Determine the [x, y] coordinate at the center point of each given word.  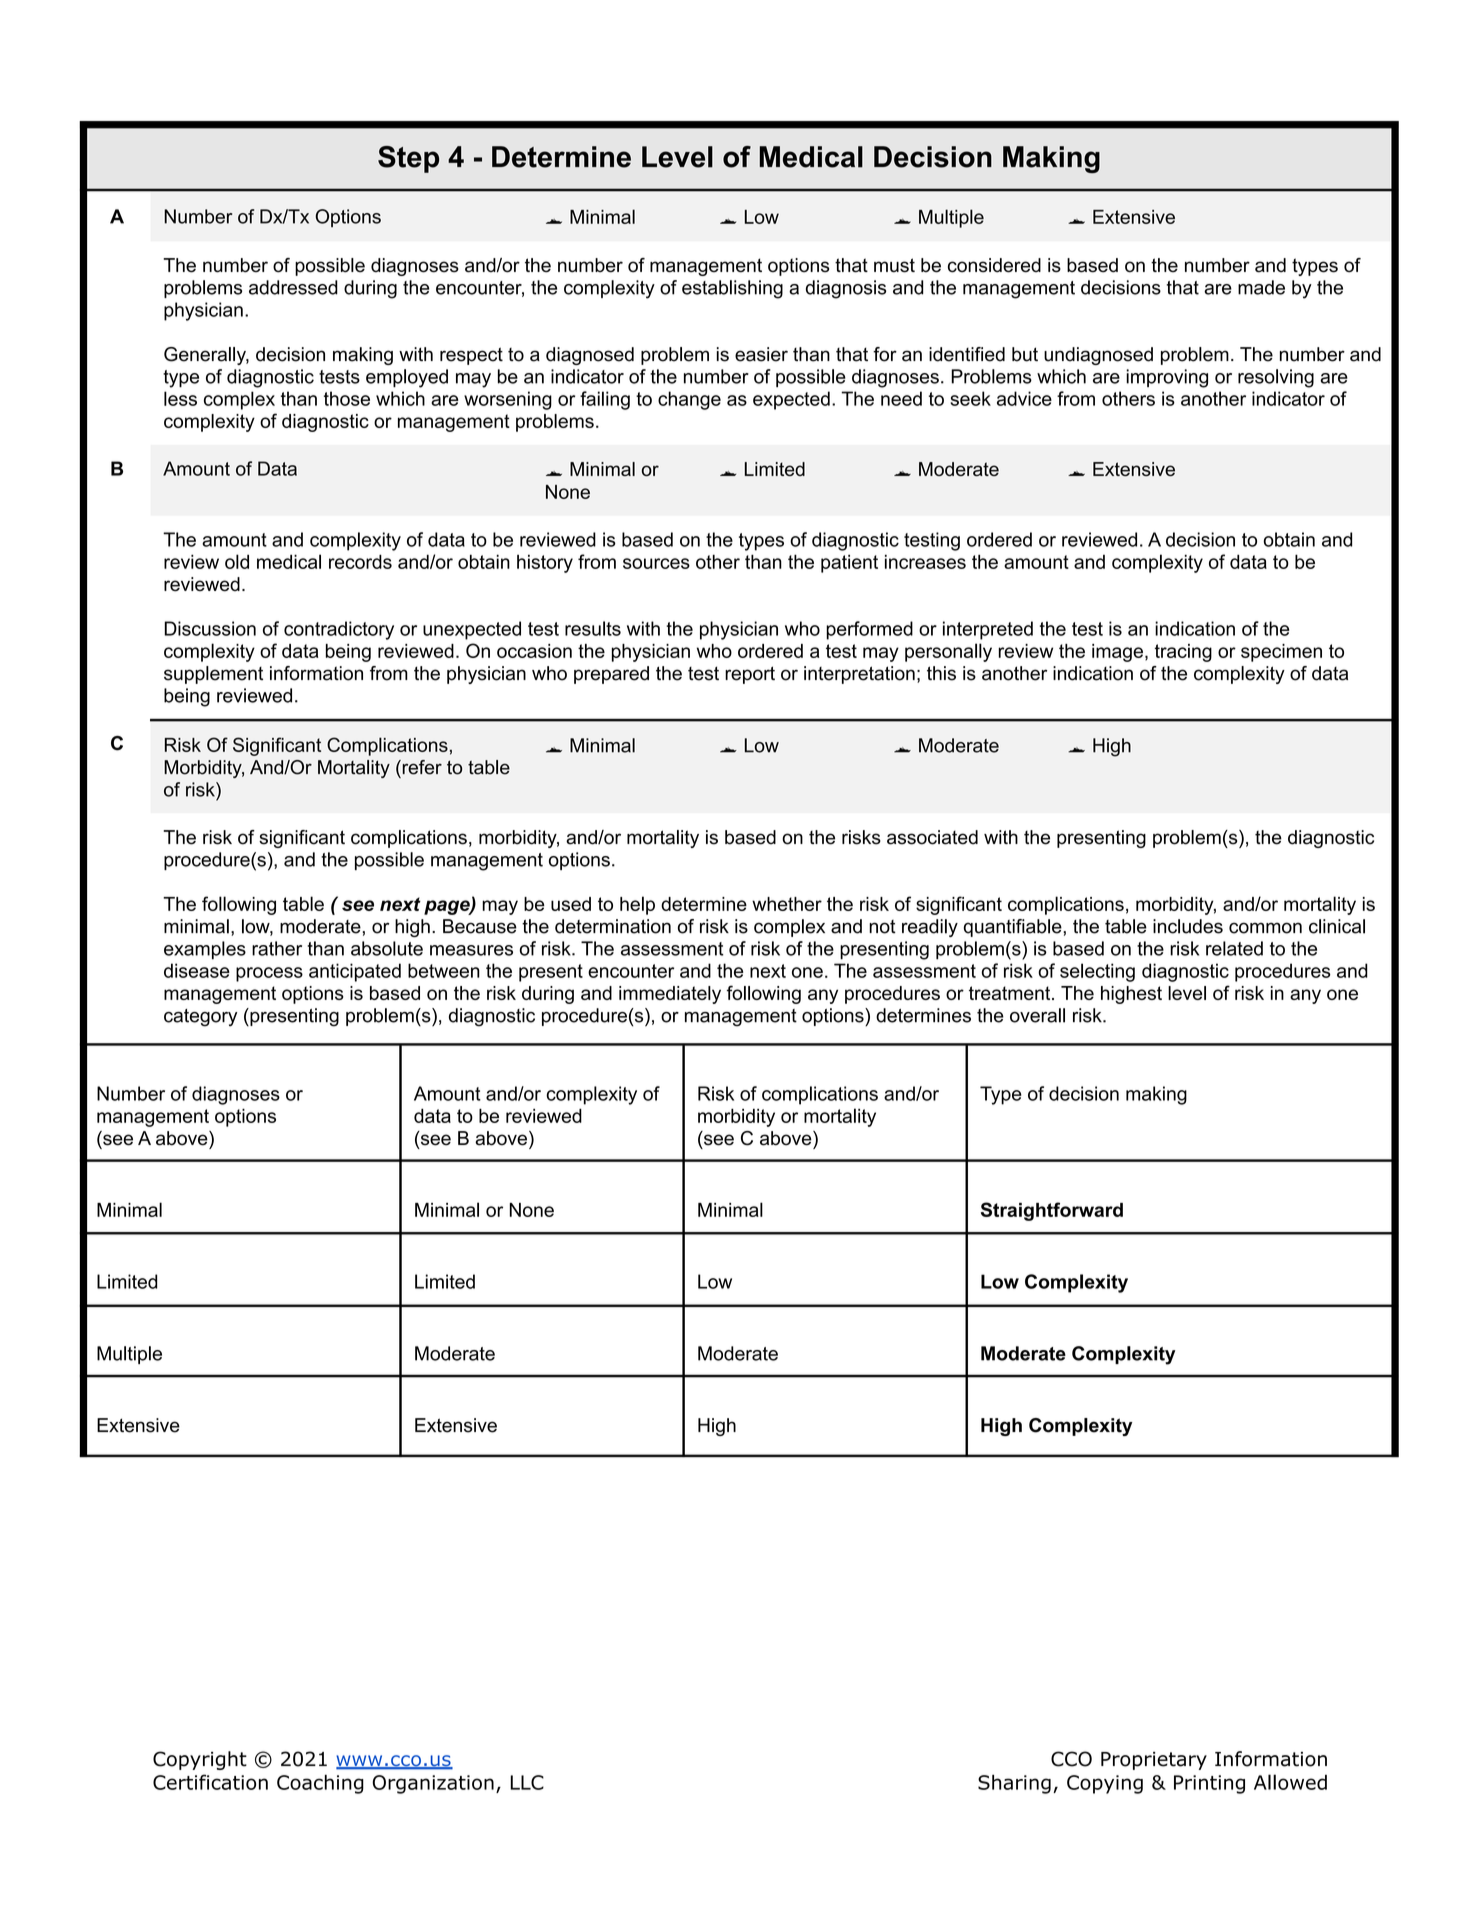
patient [849, 564]
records [360, 561]
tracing [1183, 653]
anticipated [355, 972]
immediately [670, 995]
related [1234, 948]
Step [408, 159]
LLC [527, 1782]
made [1261, 287]
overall [1037, 1015]
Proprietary [1154, 1761]
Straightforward [1052, 1211]
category [200, 1018]
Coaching [320, 1784]
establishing [732, 289]
